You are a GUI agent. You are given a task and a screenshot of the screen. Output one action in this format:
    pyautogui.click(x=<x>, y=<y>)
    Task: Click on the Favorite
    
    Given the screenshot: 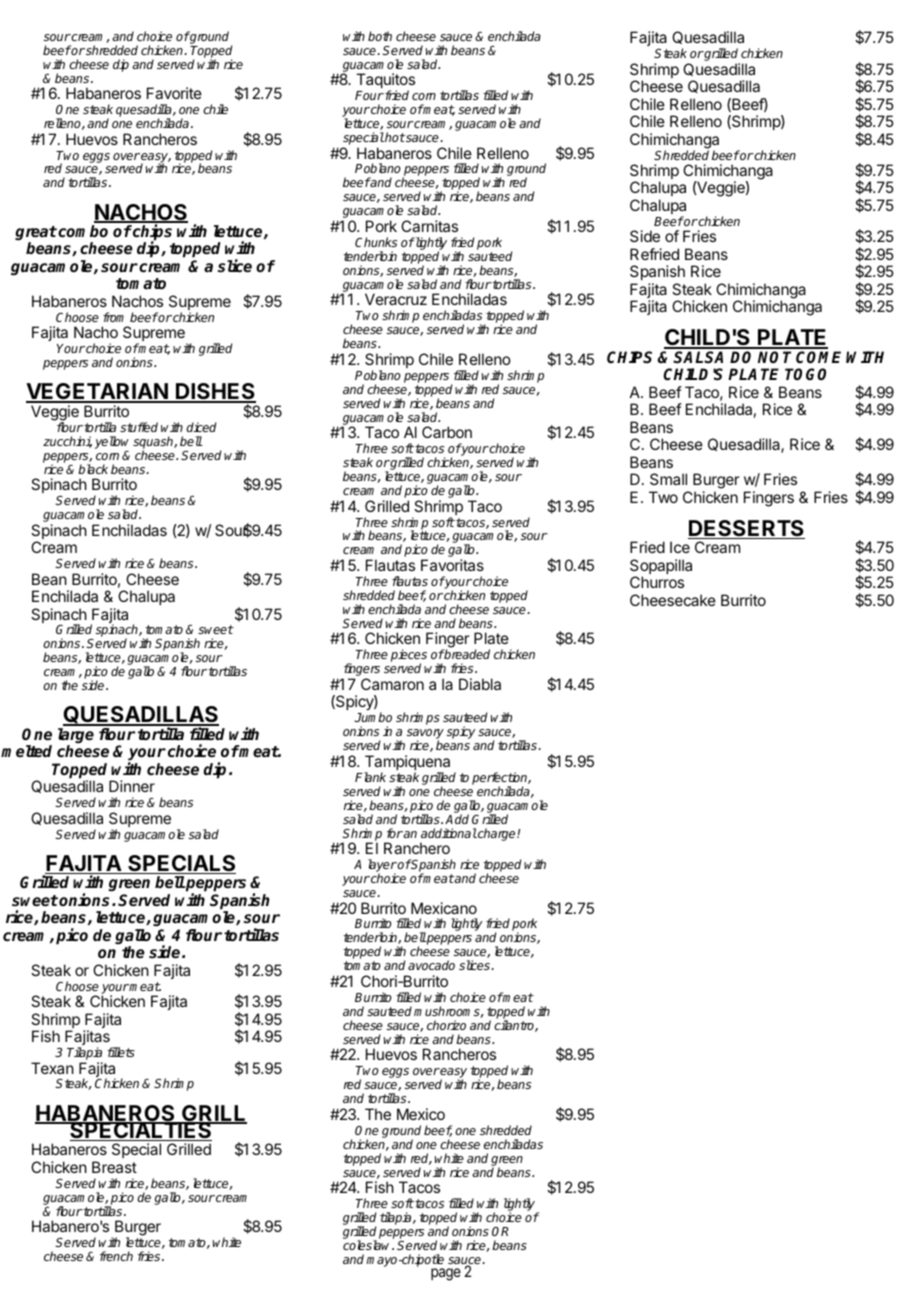 What is the action you would take?
    pyautogui.click(x=174, y=93)
